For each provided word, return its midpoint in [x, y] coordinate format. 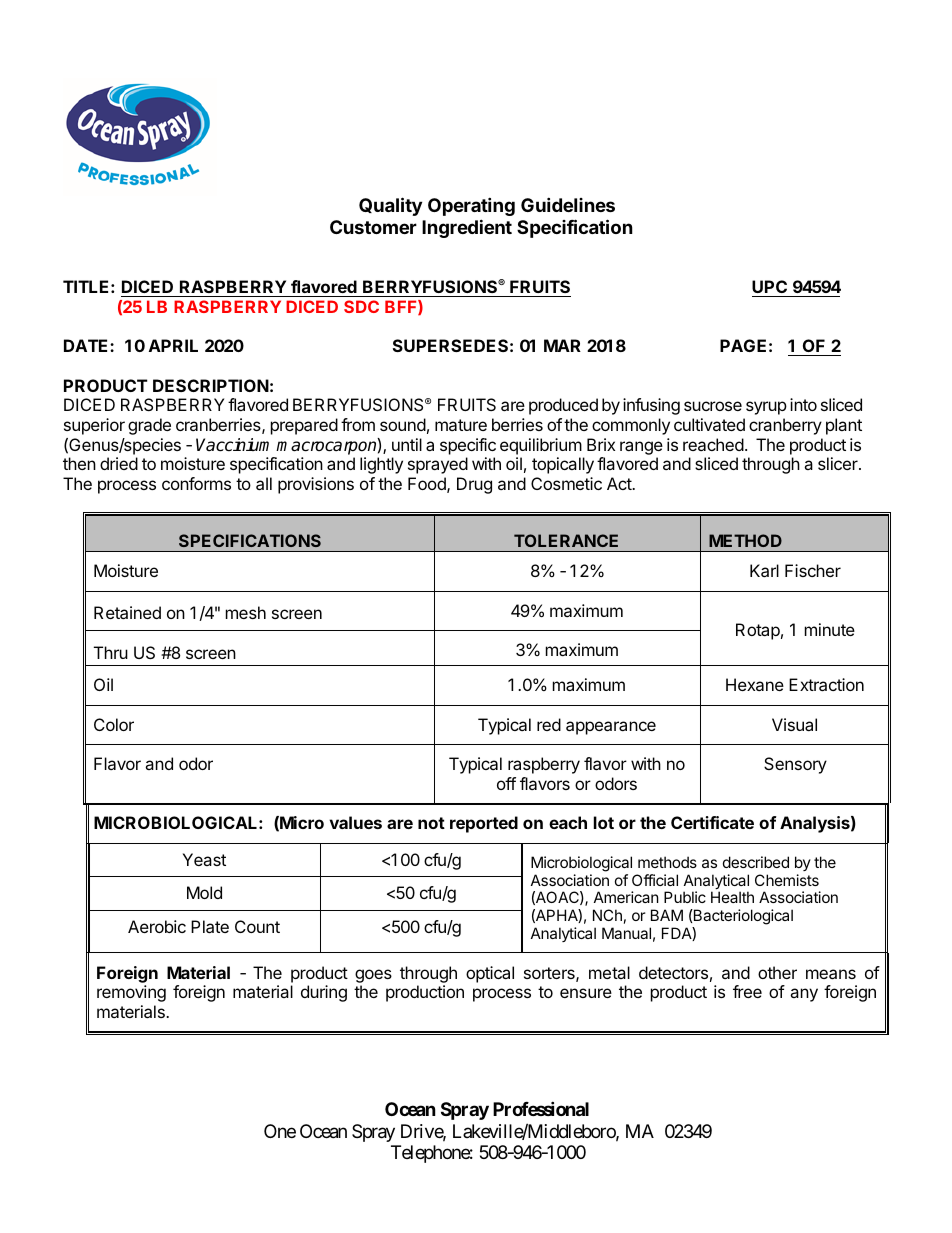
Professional [541, 1108]
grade [149, 426]
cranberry [785, 426]
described [756, 862]
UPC [769, 286]
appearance [611, 728]
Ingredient [467, 228]
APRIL [173, 345]
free [747, 991]
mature [461, 425]
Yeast [204, 859]
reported [484, 824]
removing [131, 993]
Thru [111, 652]
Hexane [755, 684]
